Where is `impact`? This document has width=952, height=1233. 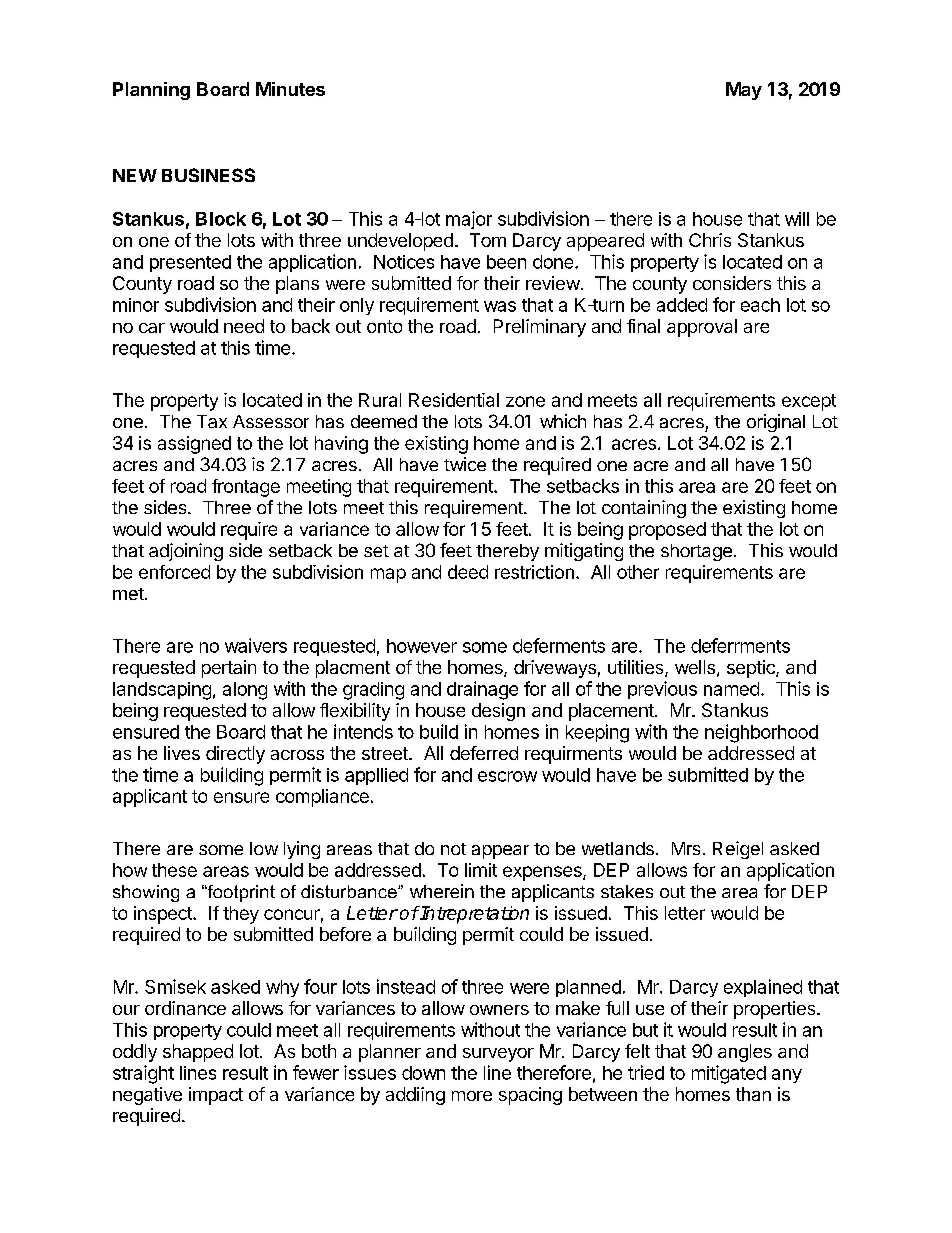 impact is located at coordinates (216, 1096).
